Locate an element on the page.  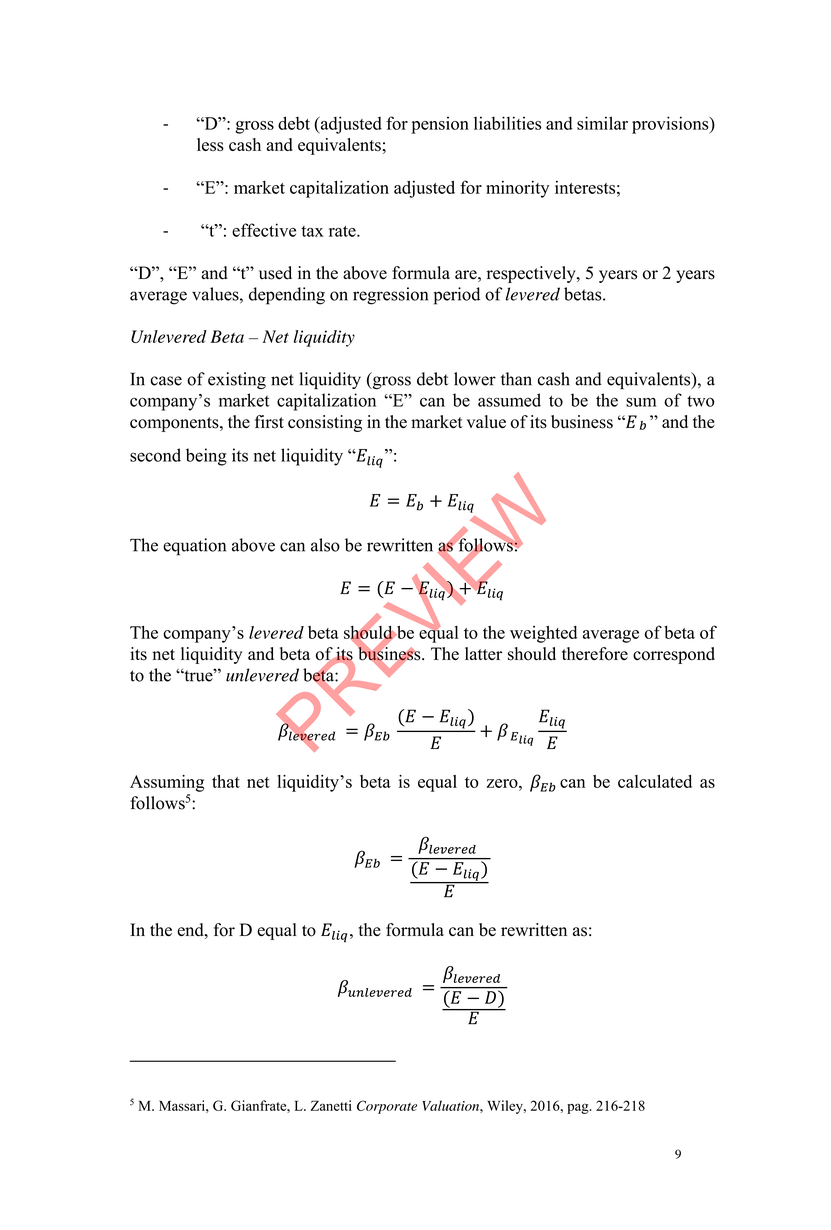
calculated is located at coordinates (655, 781).
